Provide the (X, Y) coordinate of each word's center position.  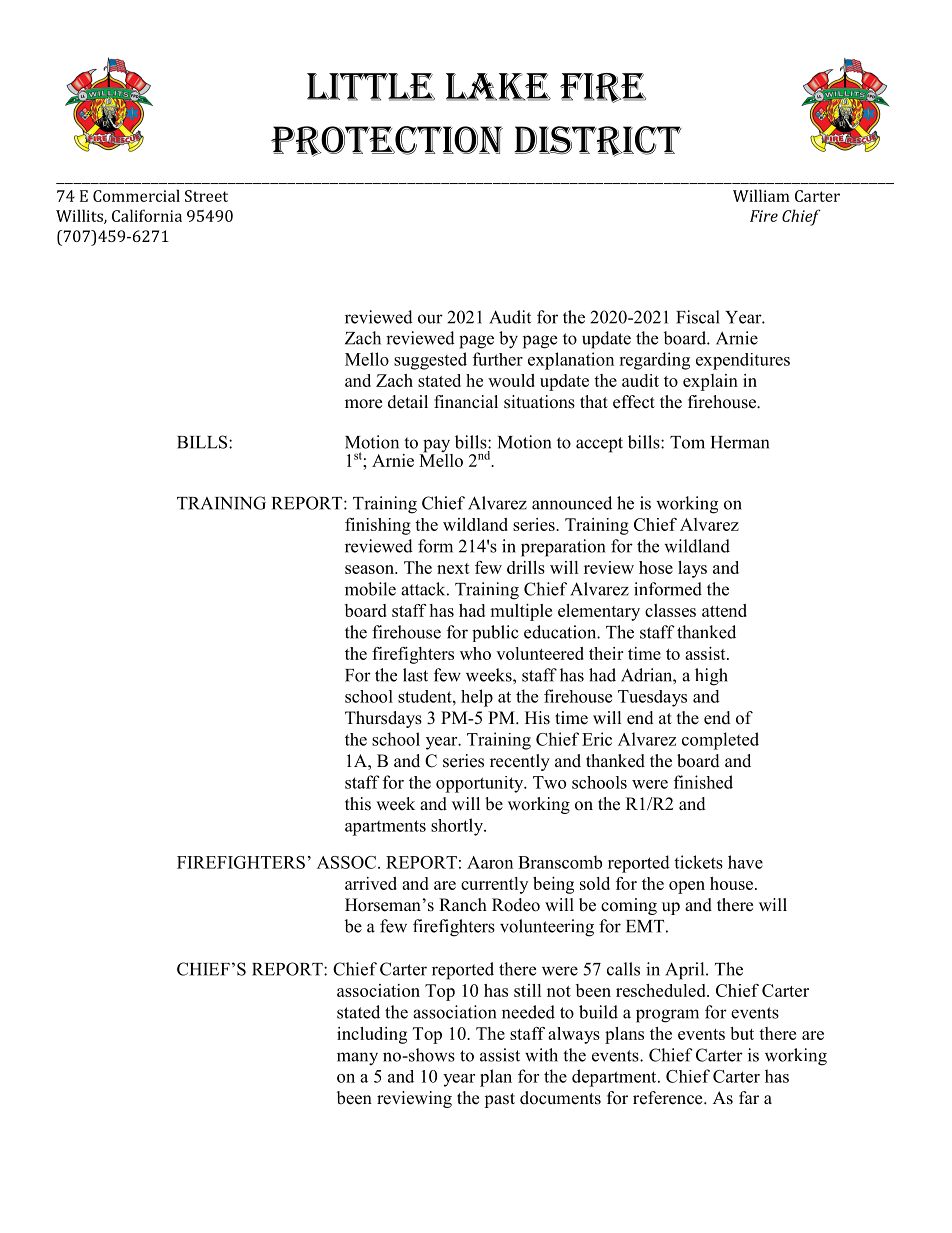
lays (692, 569)
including (372, 1035)
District (598, 141)
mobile (370, 589)
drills (526, 567)
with (541, 1055)
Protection (387, 141)
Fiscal (698, 317)
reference (669, 1098)
